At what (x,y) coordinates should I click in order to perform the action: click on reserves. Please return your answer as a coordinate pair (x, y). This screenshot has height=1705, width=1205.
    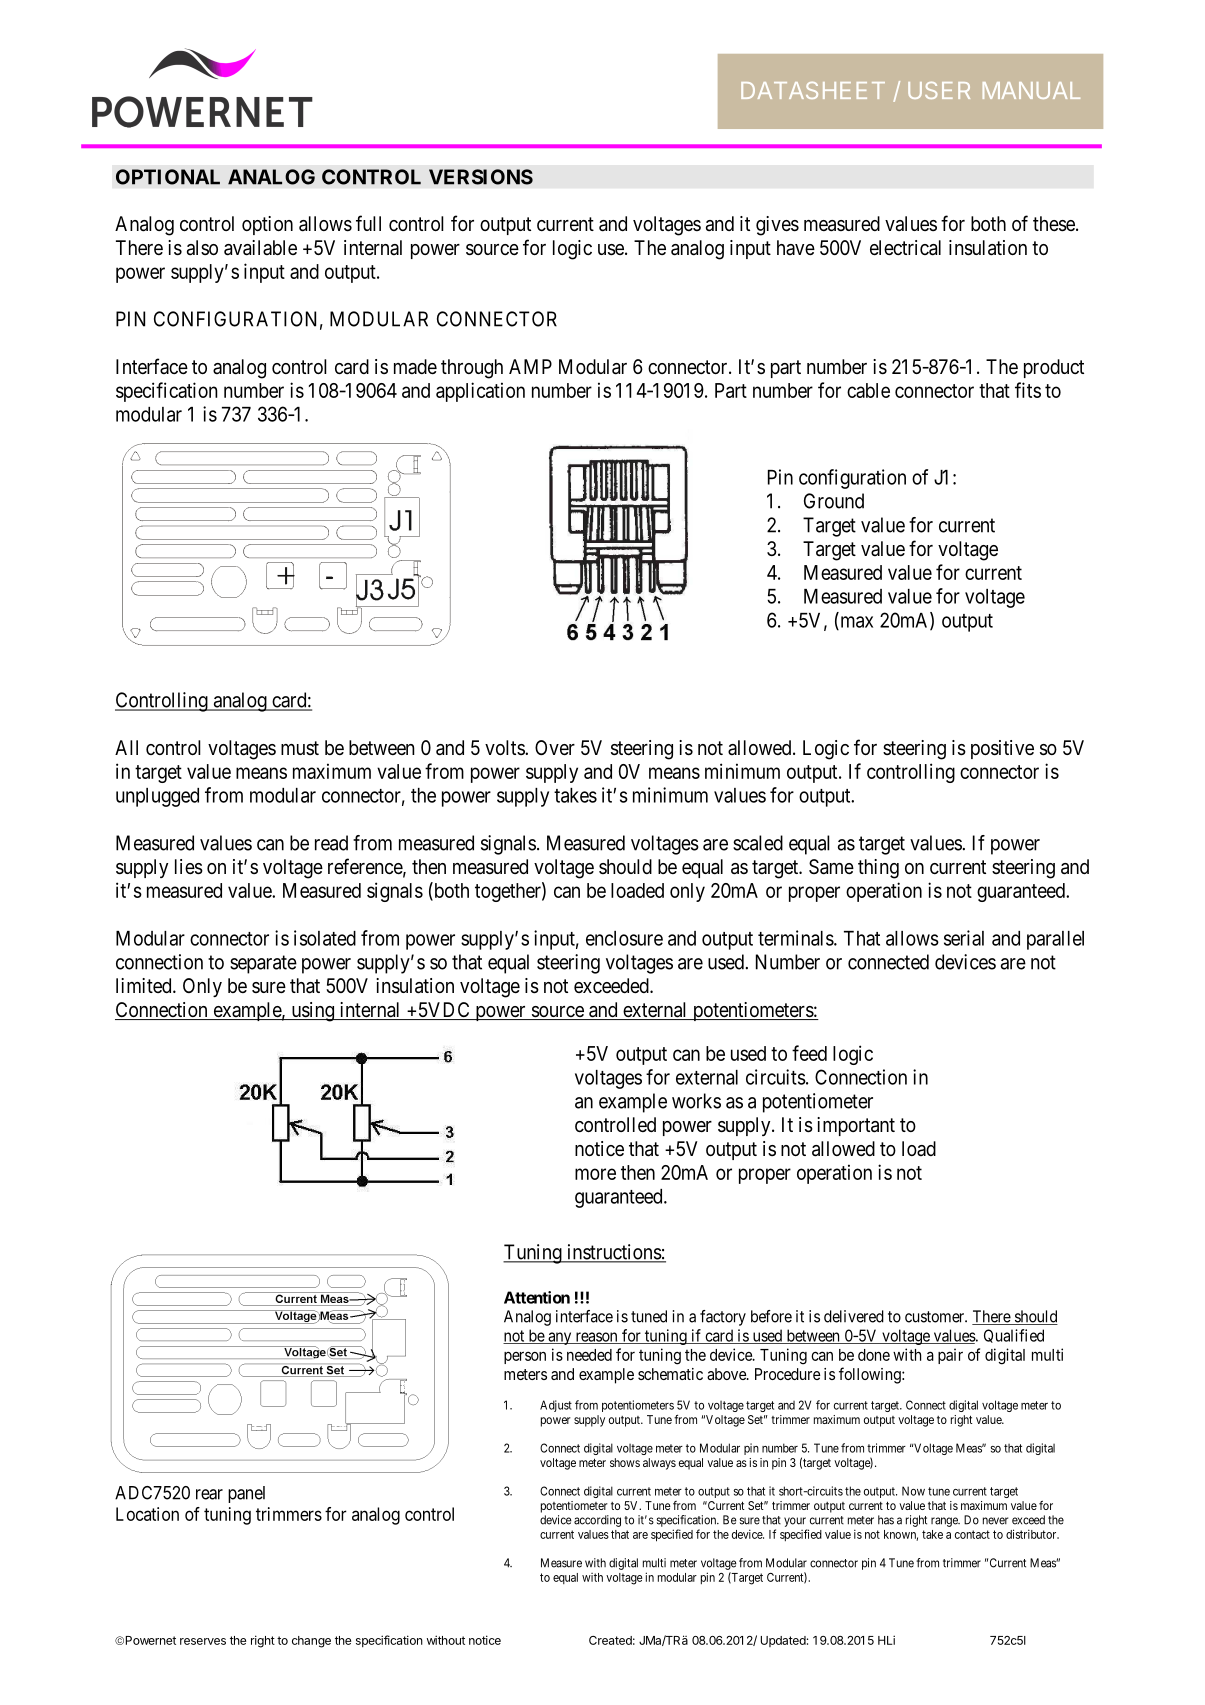
    Looking at the image, I should click on (203, 1641).
